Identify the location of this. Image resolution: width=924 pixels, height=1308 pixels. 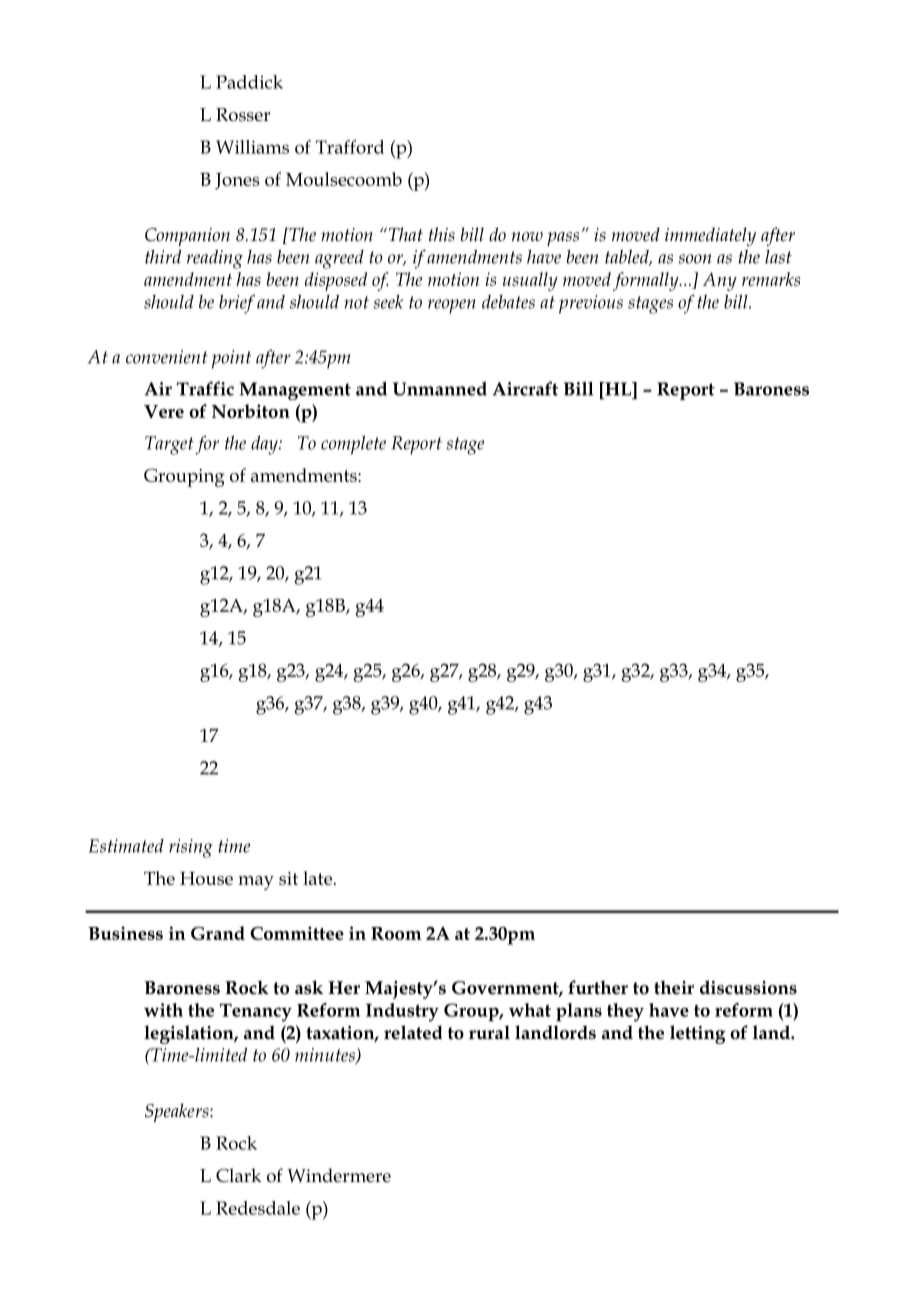
(442, 234).
